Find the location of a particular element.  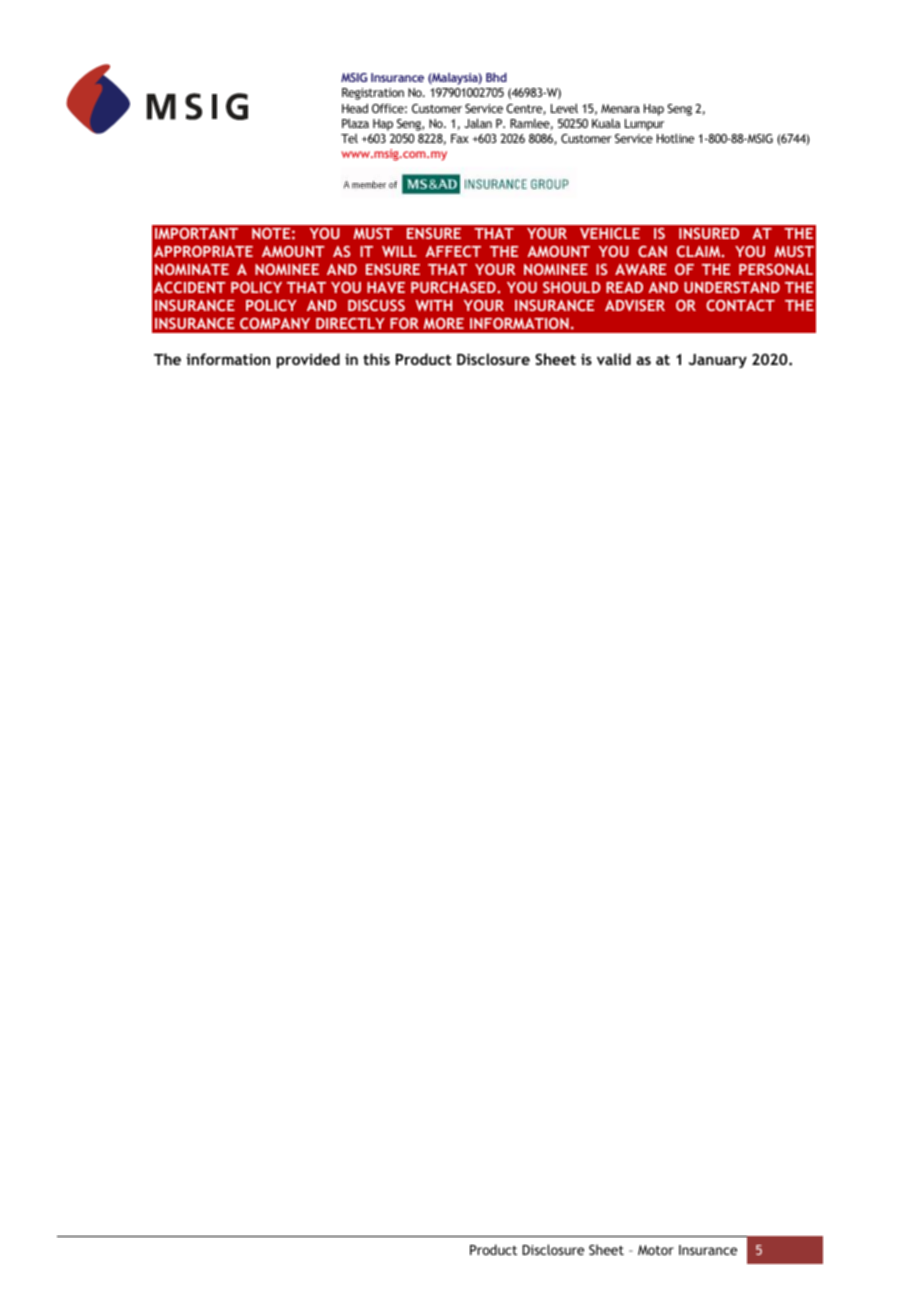

Jalan is located at coordinates (478, 123).
